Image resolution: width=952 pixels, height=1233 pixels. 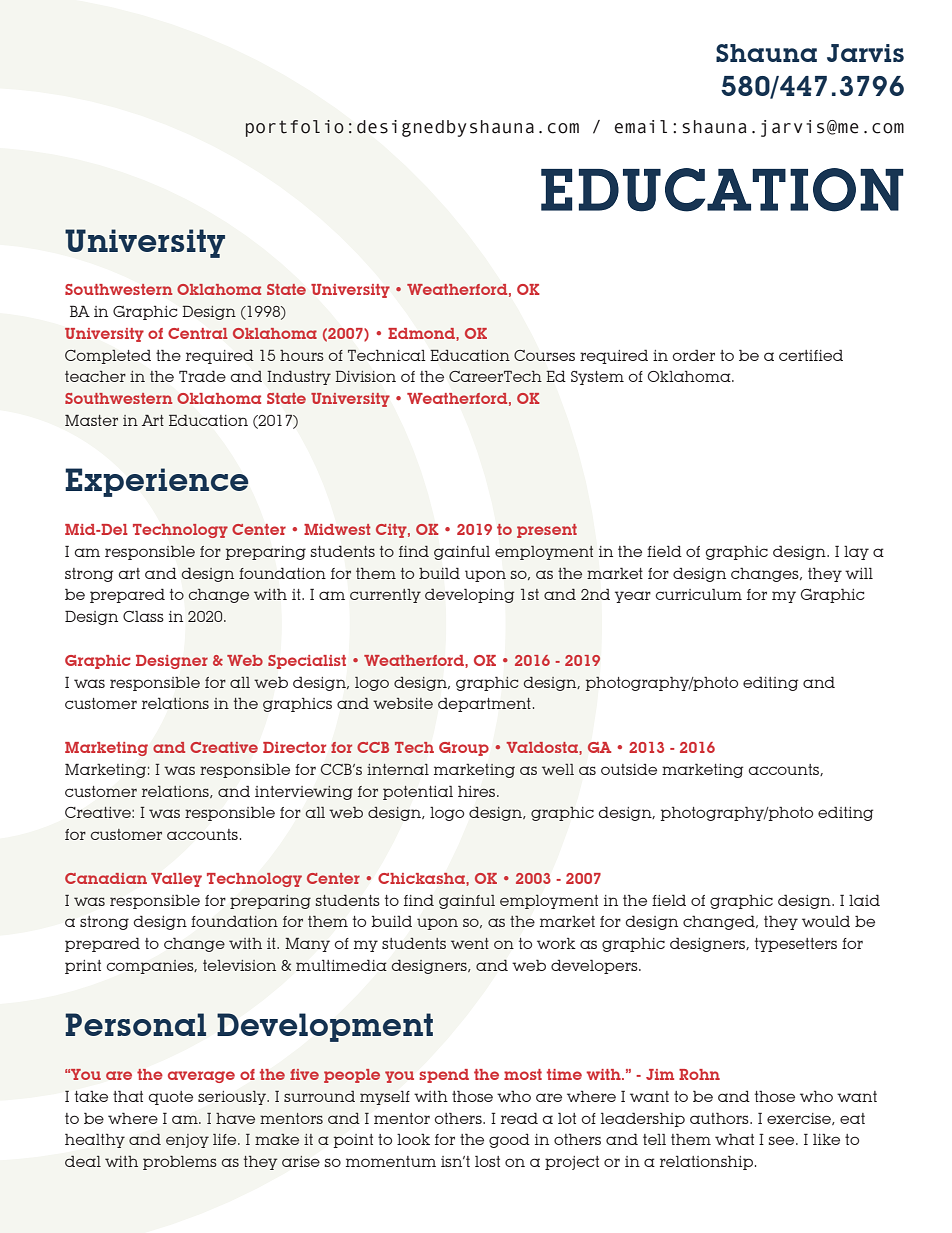 What do you see at coordinates (509, 1141) in the document?
I see `good` at bounding box center [509, 1141].
